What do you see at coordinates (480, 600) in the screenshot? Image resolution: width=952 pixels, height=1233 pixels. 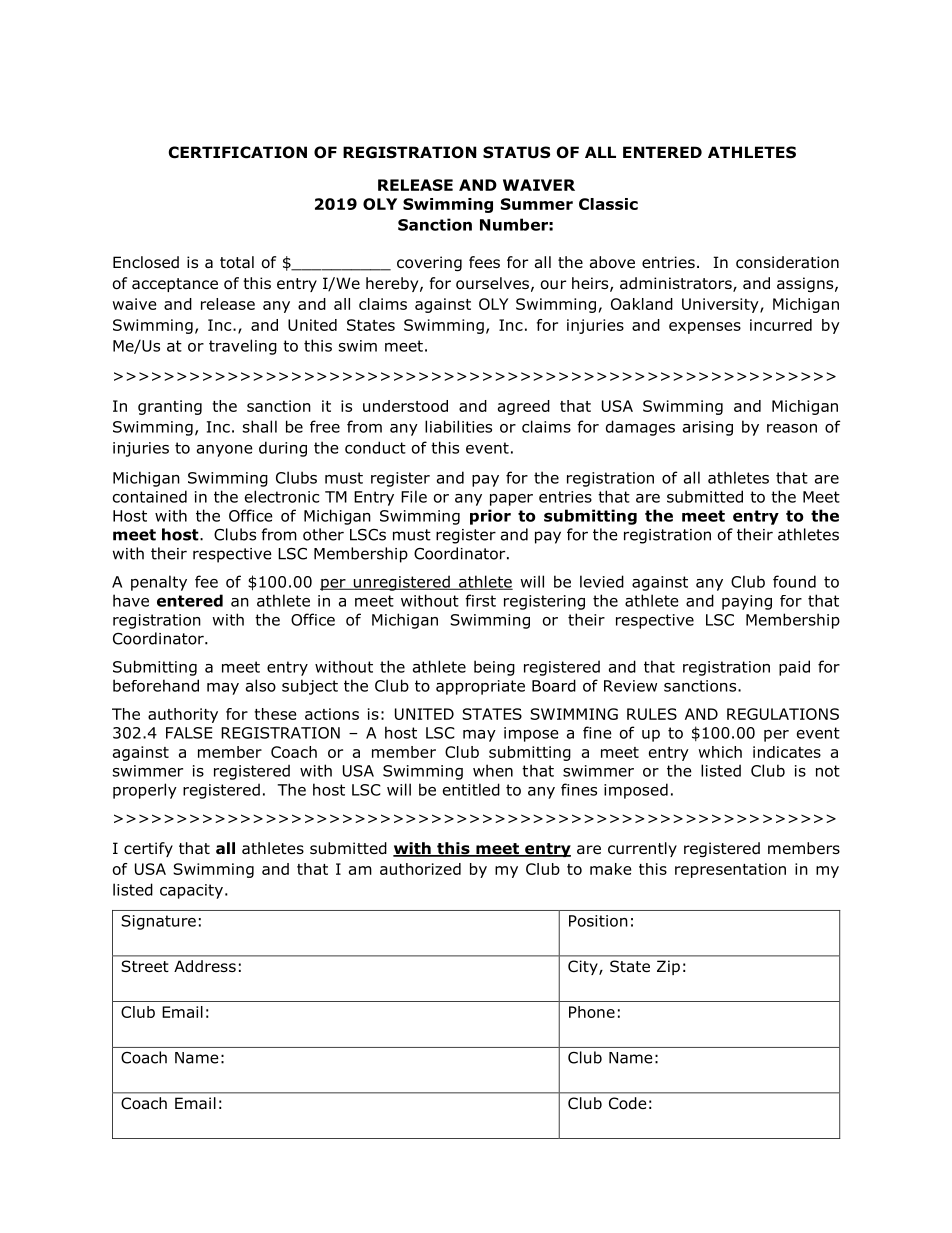 I see `first` at bounding box center [480, 600].
